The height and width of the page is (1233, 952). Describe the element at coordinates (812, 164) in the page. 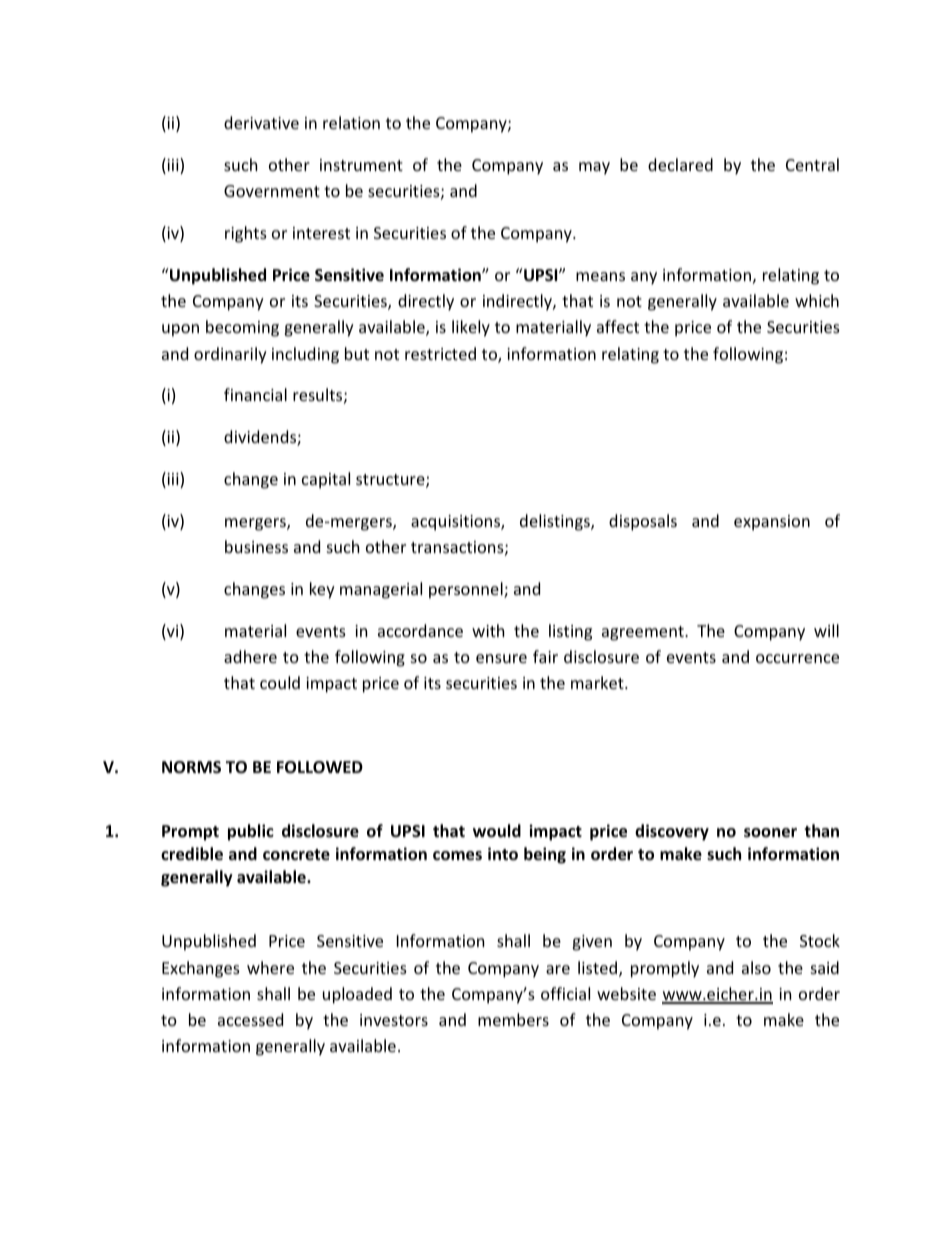

I see `Central` at that location.
